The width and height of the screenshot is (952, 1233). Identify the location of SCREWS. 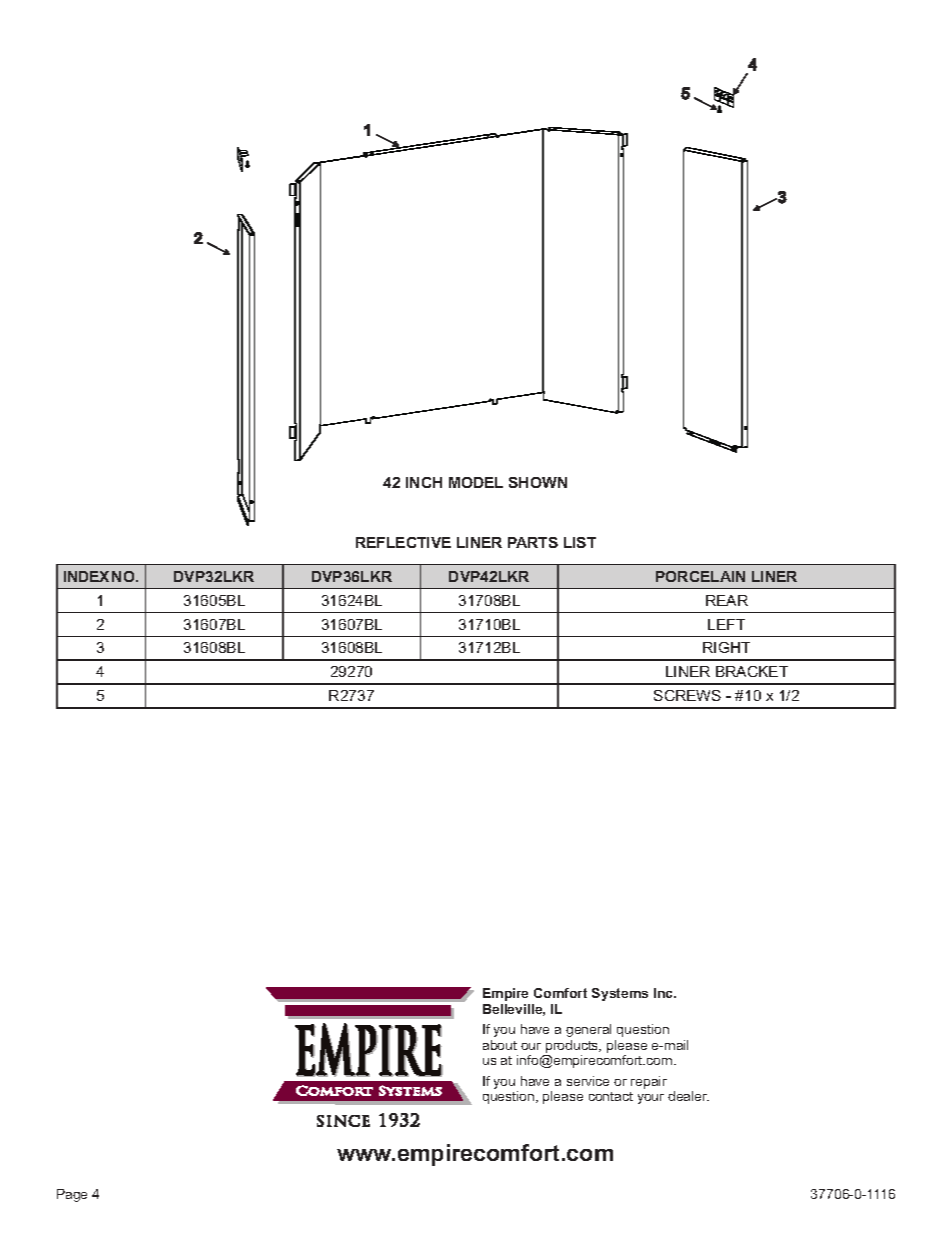
(687, 695).
